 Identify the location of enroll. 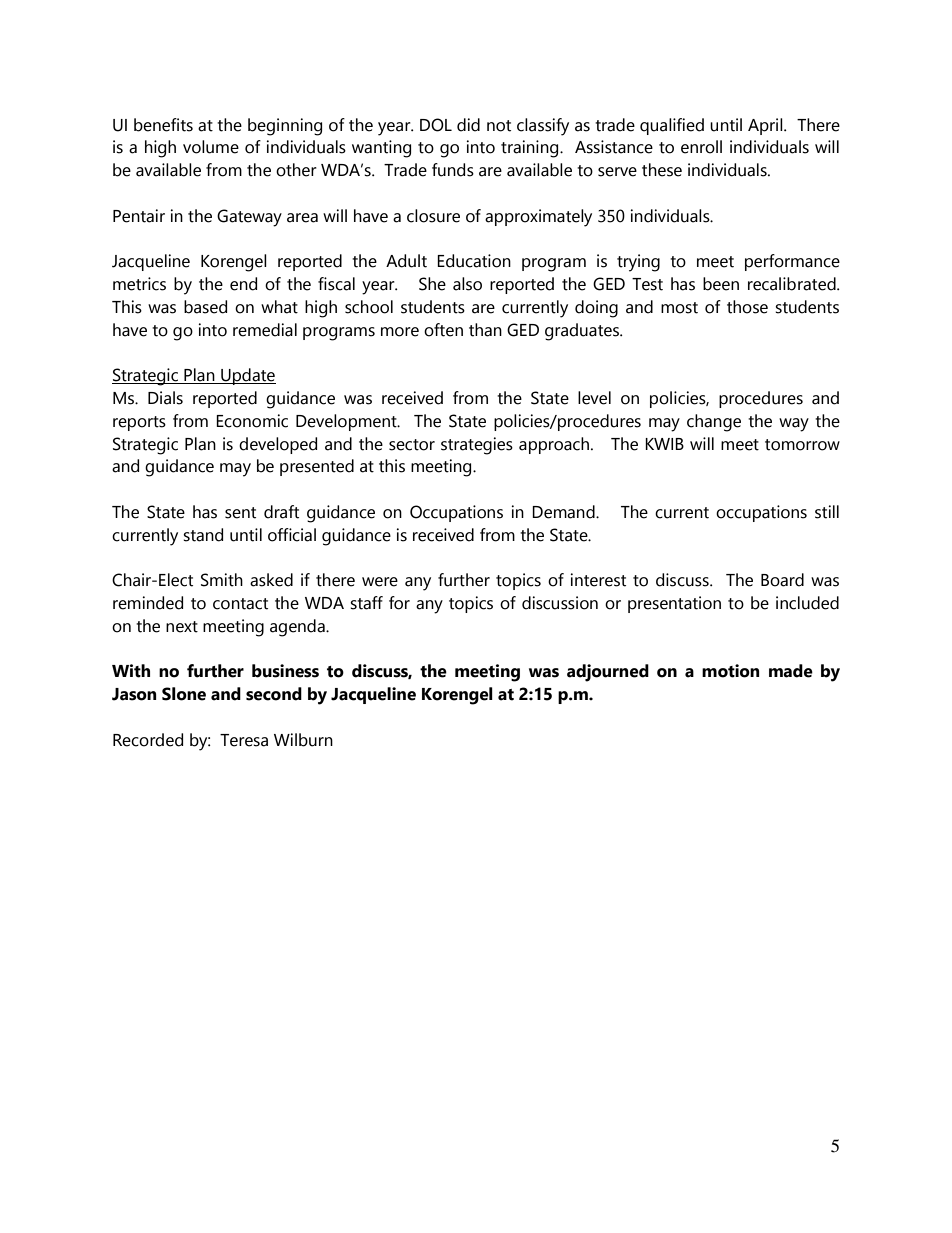
(701, 147).
